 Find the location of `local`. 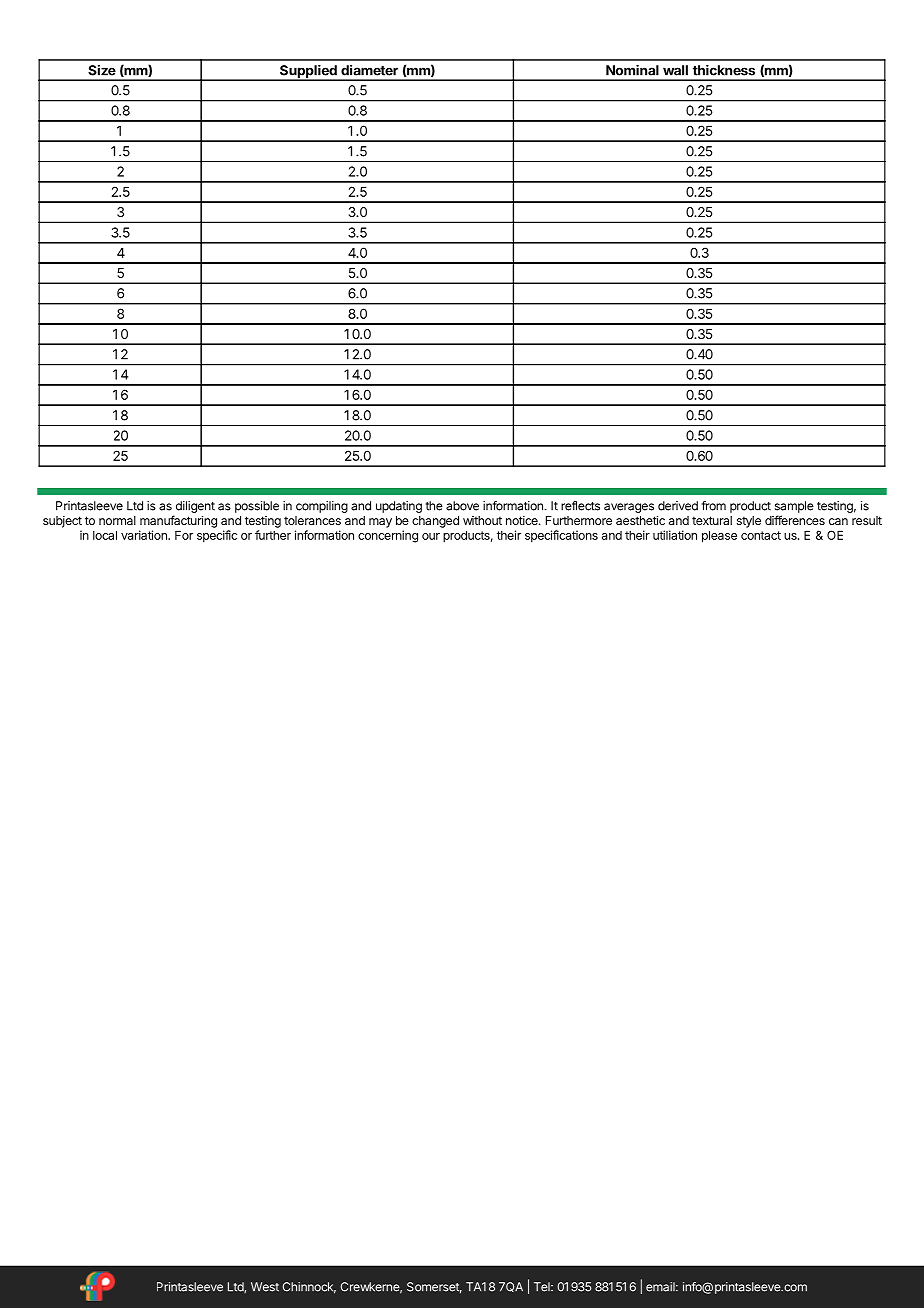

local is located at coordinates (105, 535).
